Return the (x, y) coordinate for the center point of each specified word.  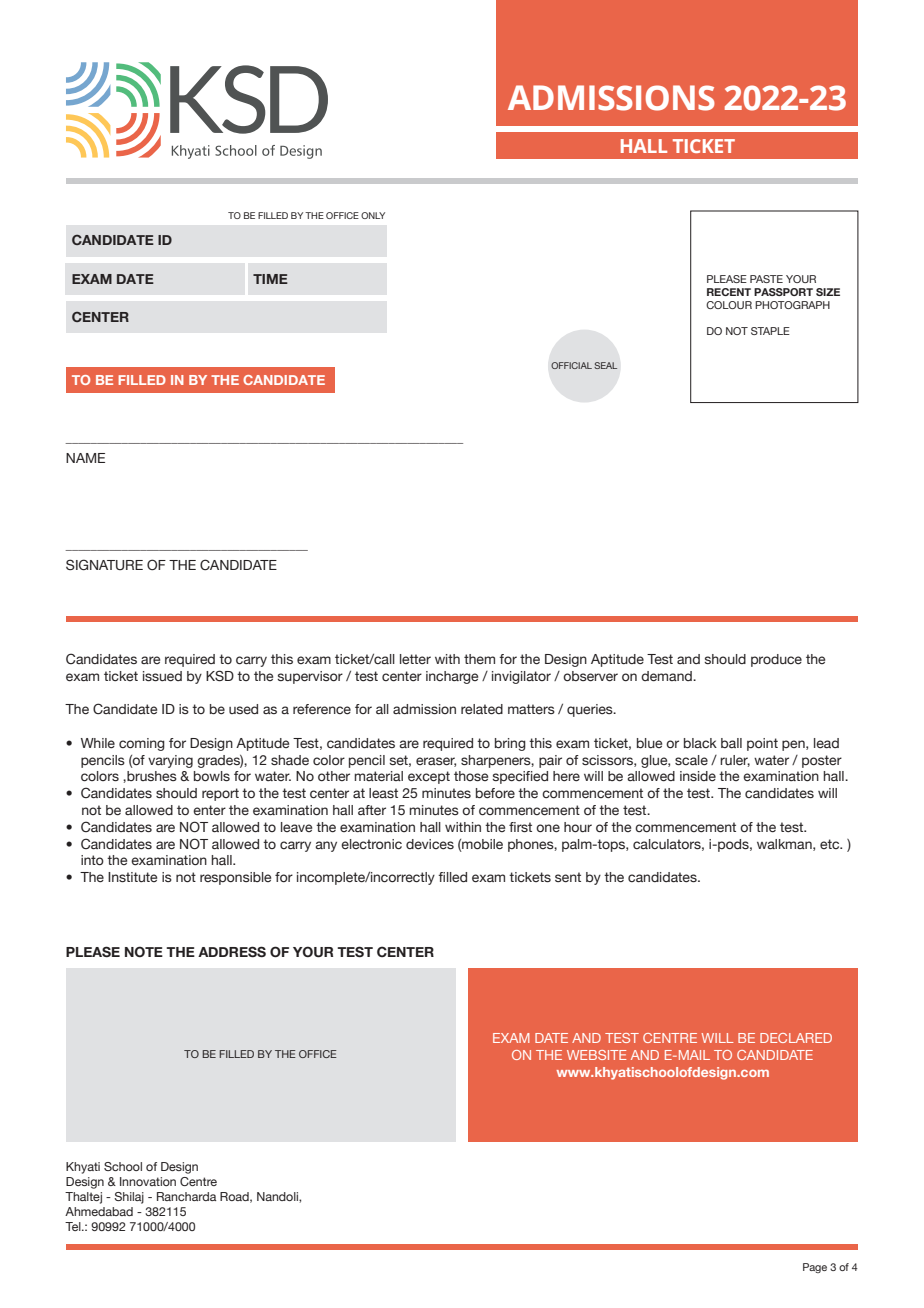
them (479, 659)
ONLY (373, 215)
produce (776, 660)
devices (430, 844)
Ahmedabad (99, 1211)
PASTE (766, 279)
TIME (270, 279)
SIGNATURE (104, 564)
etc (831, 844)
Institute (132, 877)
